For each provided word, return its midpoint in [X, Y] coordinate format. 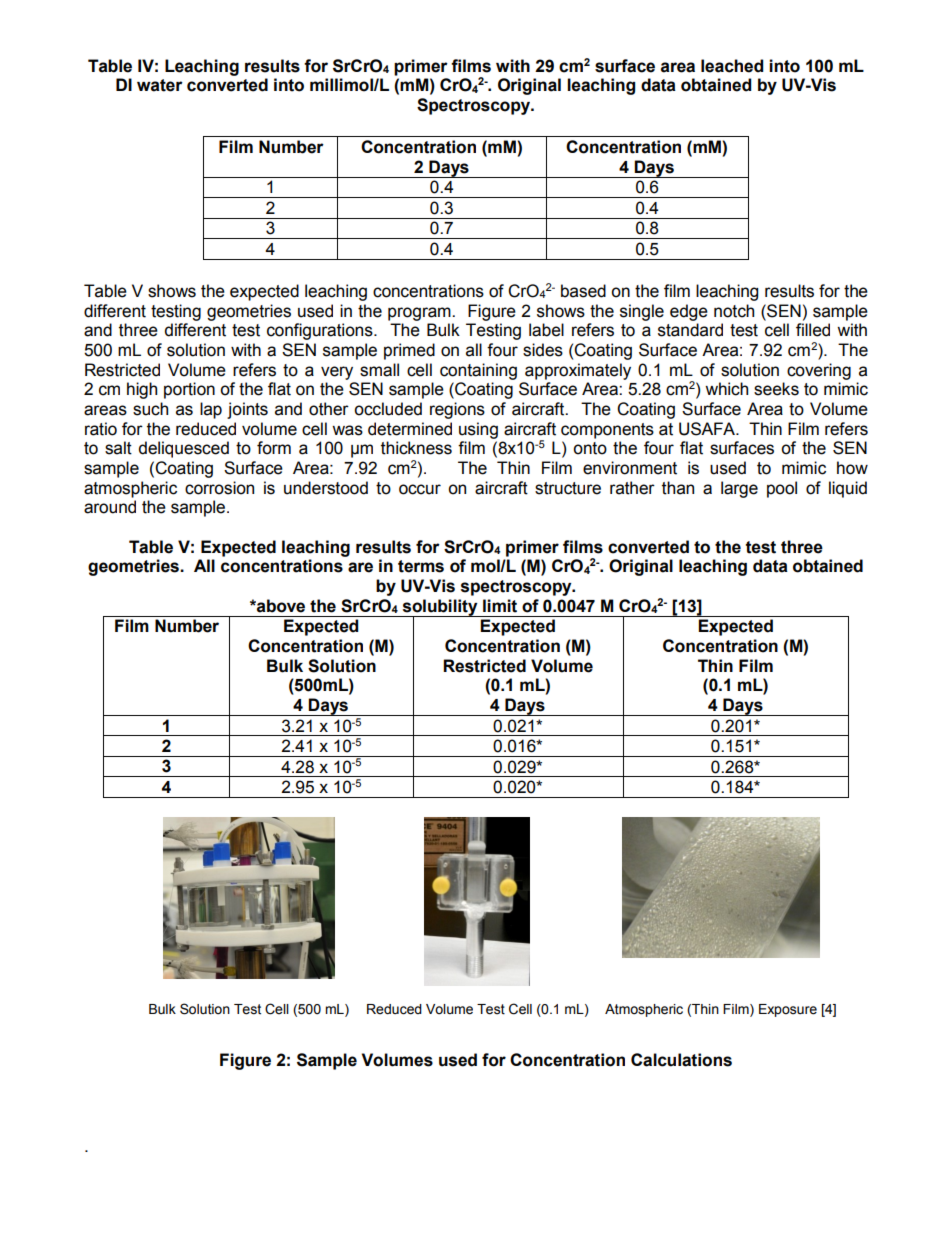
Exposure [788, 1010]
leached [732, 66]
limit [500, 606]
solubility [440, 608]
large [739, 489]
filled [813, 330]
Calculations [681, 1060]
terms [421, 566]
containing [478, 371]
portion [189, 390]
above [280, 606]
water [160, 85]
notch [734, 311]
